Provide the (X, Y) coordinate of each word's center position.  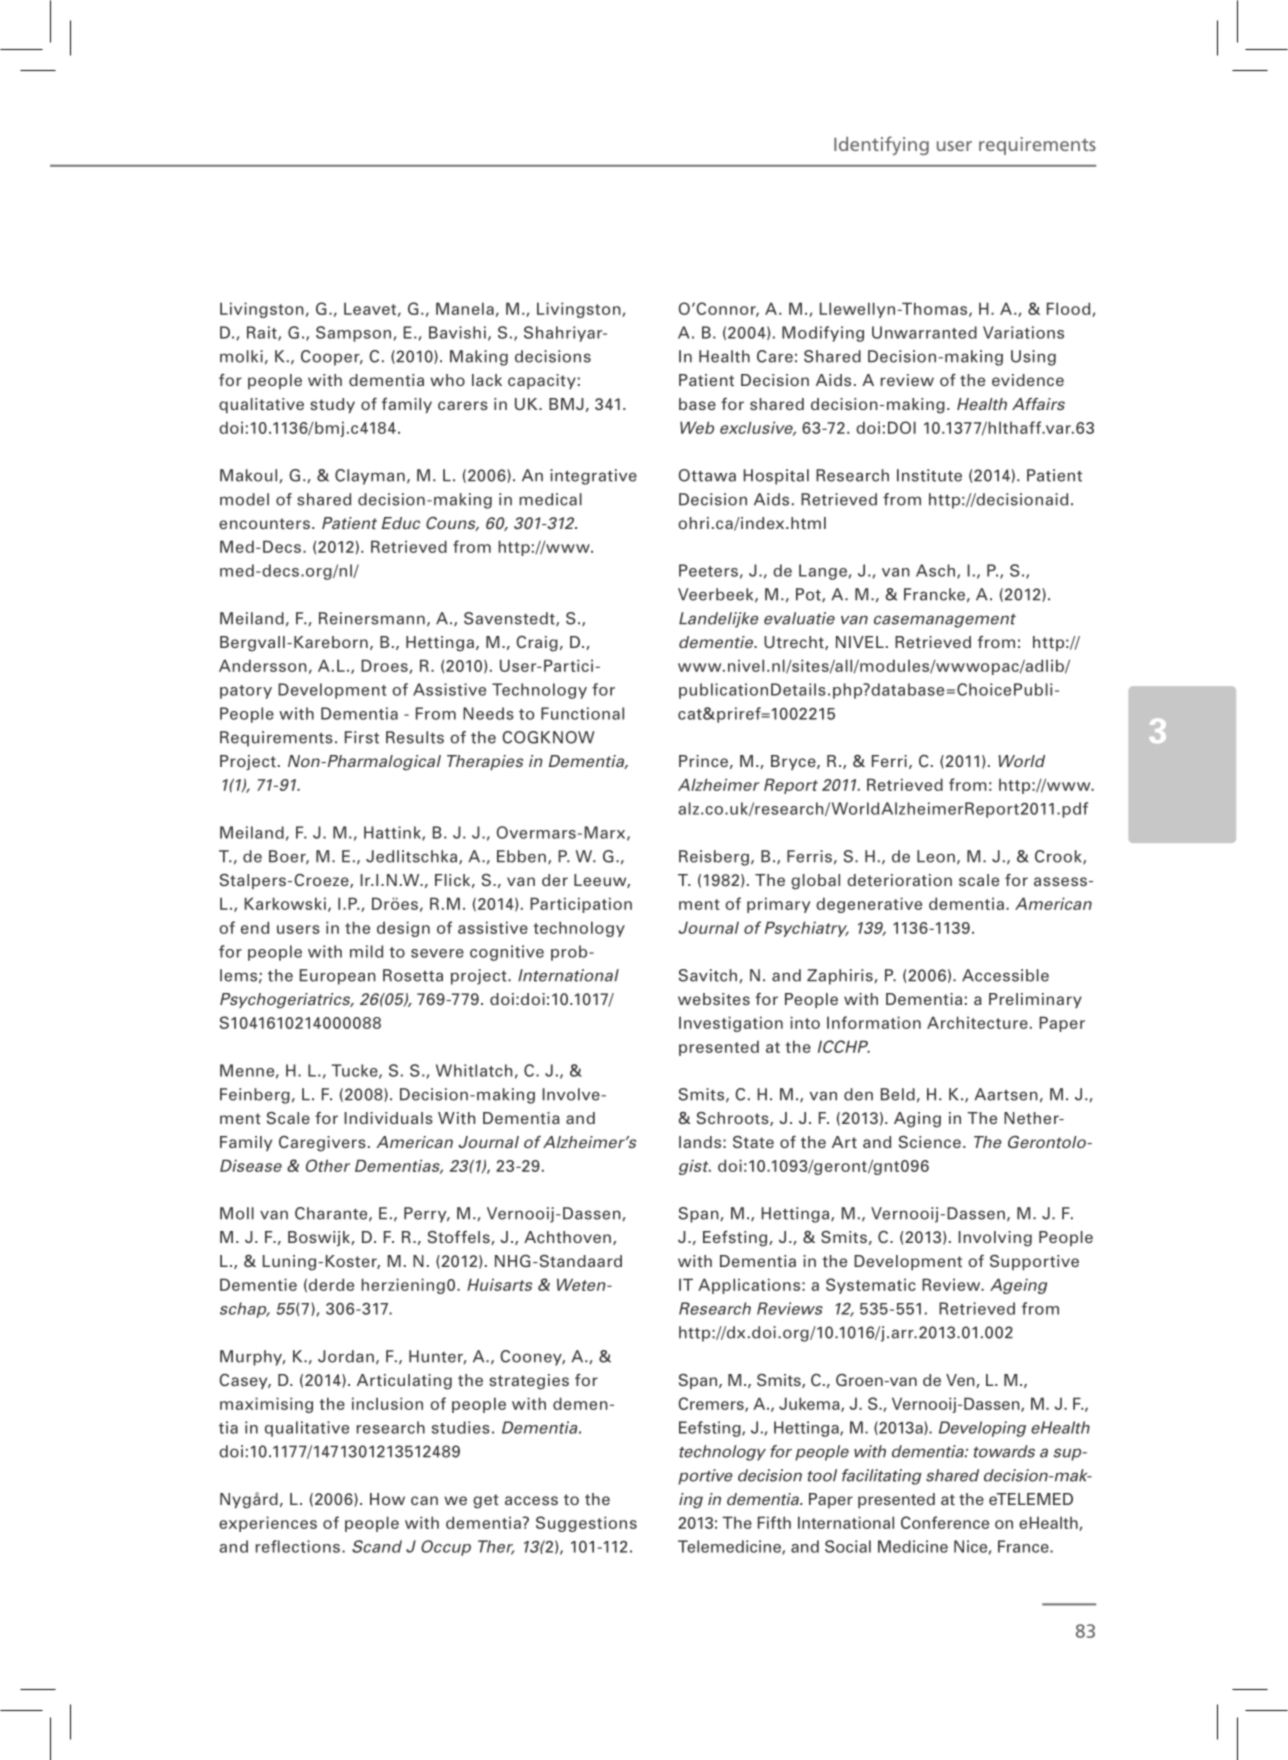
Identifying (881, 145)
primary (778, 905)
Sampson (353, 334)
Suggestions (586, 1524)
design (403, 929)
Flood (1070, 309)
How (387, 1499)
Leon (936, 856)
